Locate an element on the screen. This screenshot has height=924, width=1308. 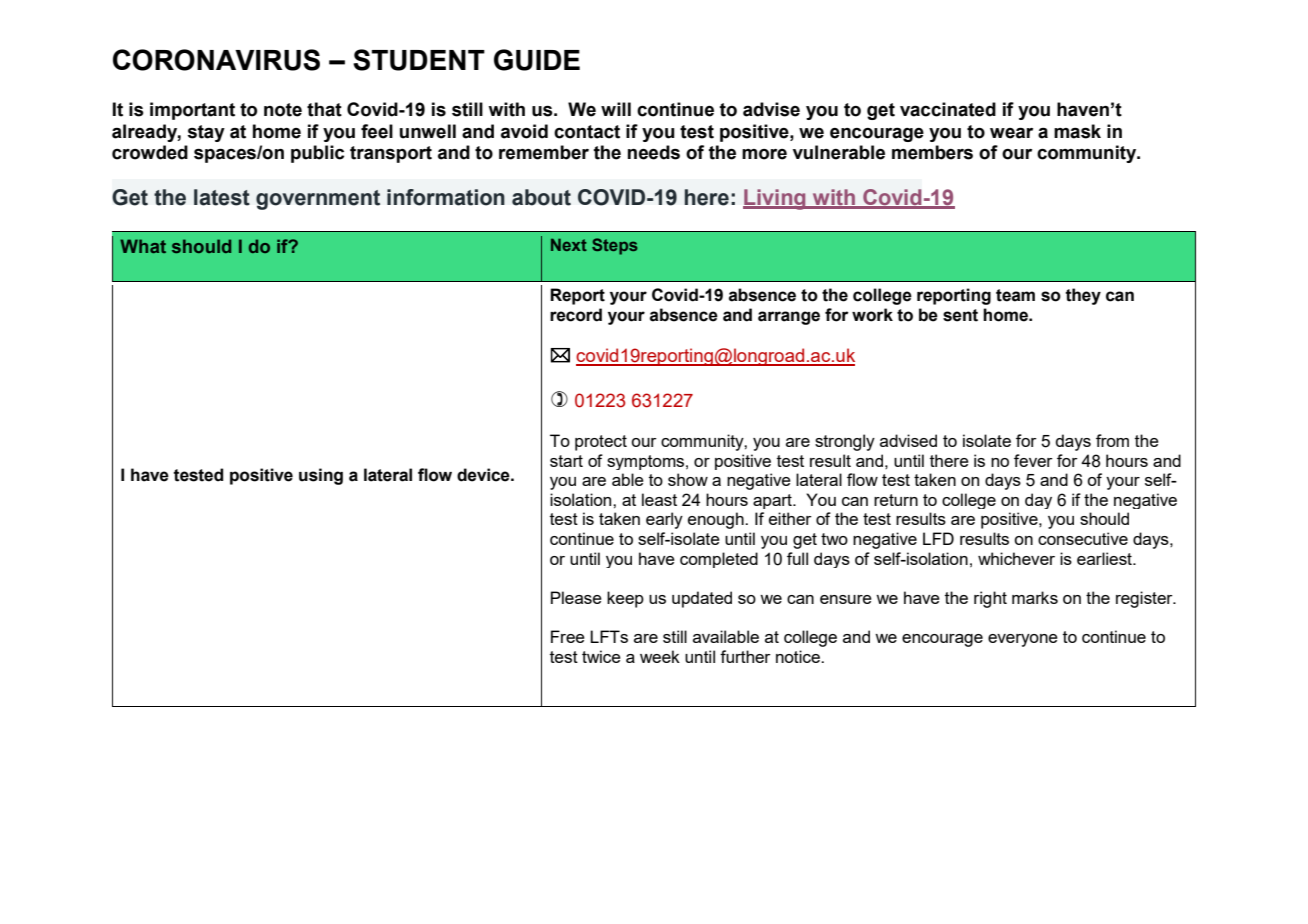
record is located at coordinates (576, 315).
